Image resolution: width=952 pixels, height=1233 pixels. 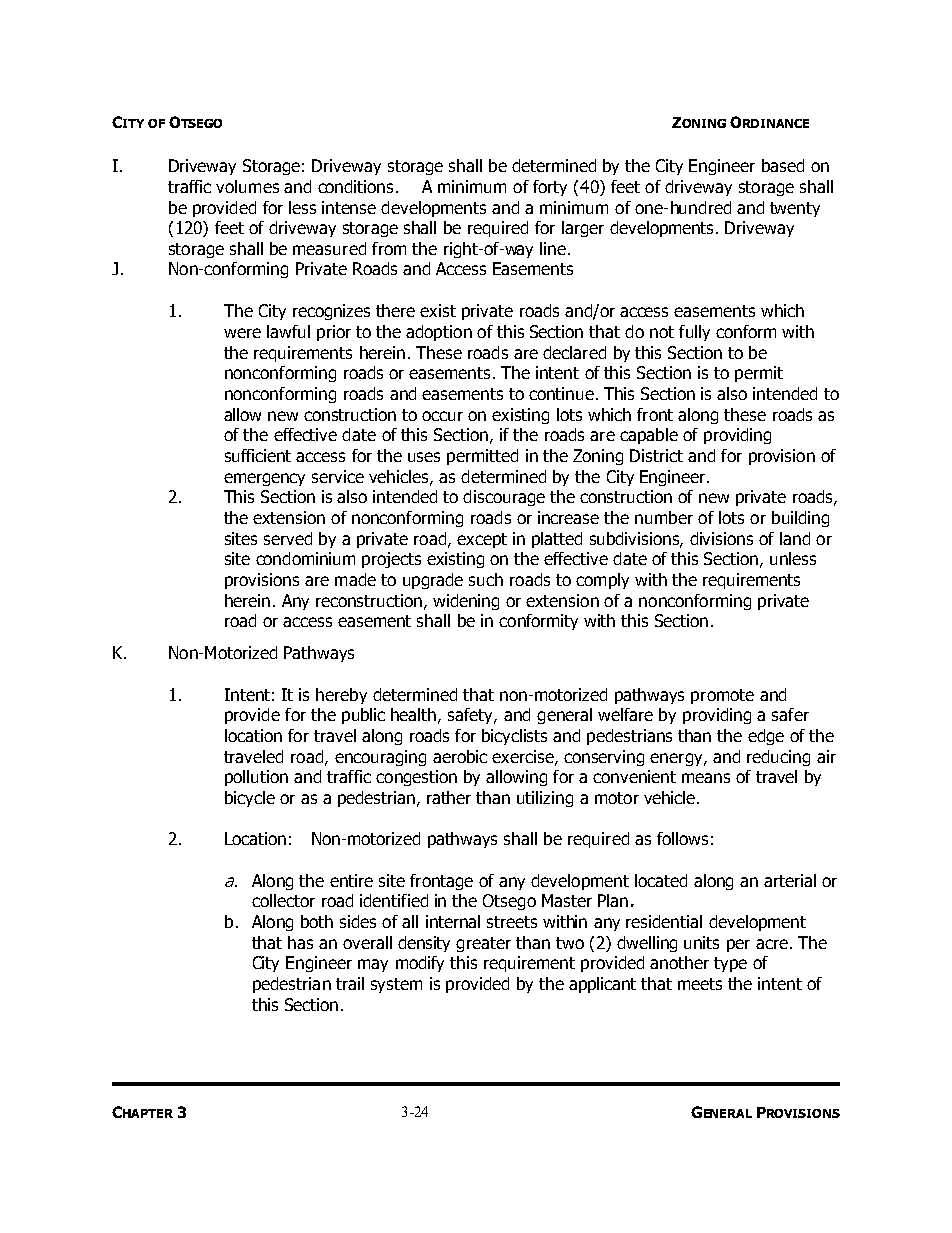 I want to click on conditions, so click(x=355, y=186).
